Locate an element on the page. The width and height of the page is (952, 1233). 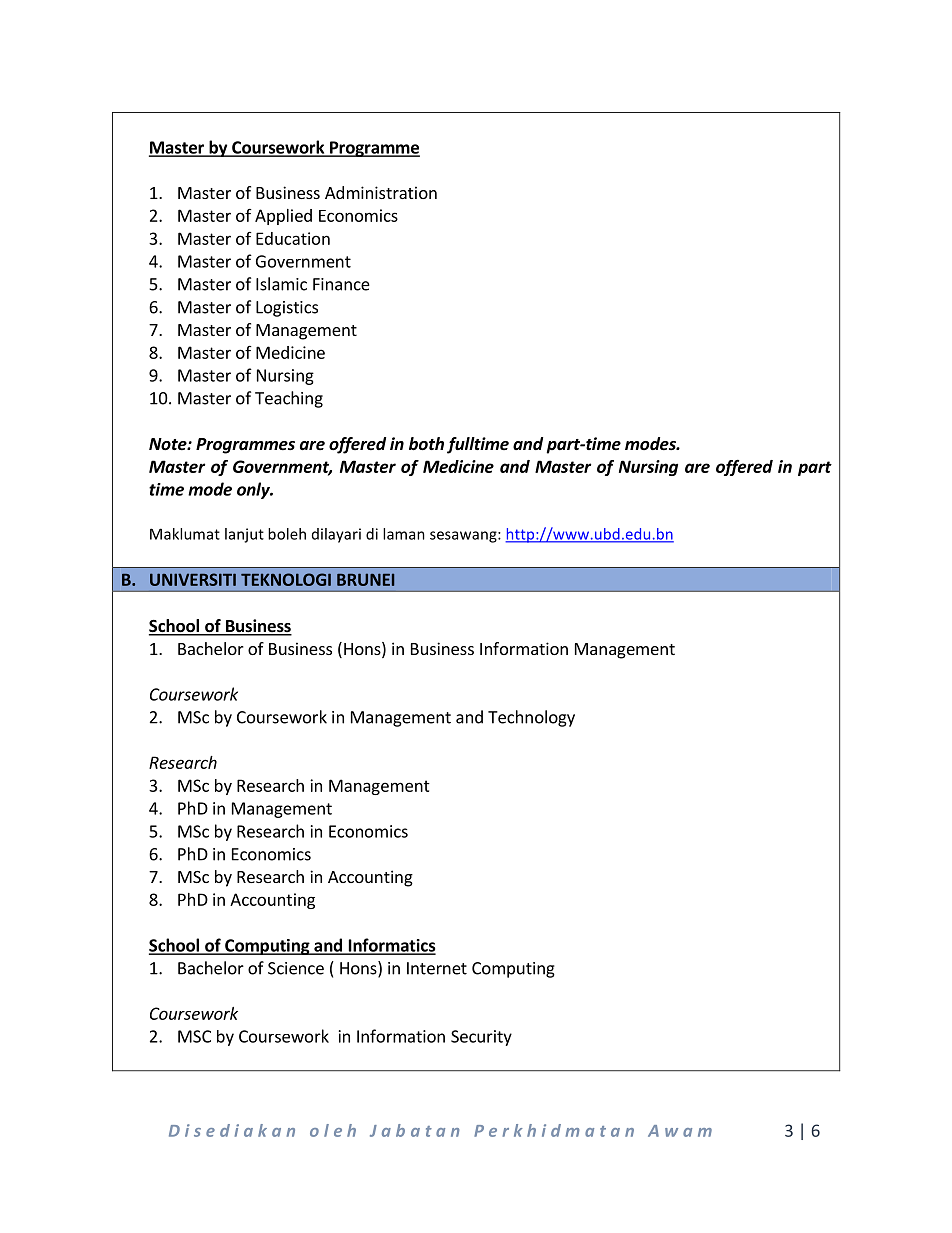
Administration is located at coordinates (381, 192).
